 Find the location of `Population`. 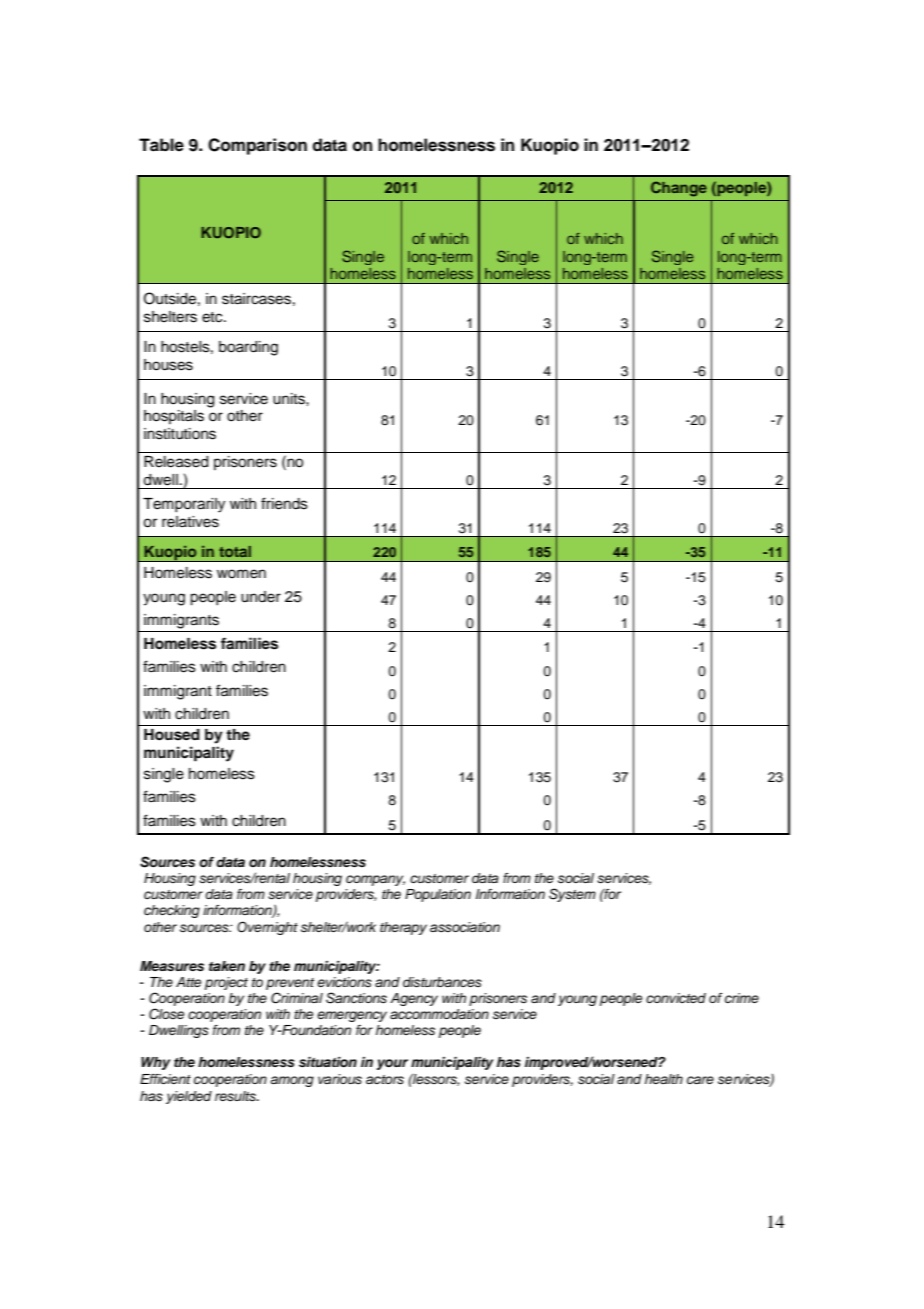

Population is located at coordinates (438, 895).
